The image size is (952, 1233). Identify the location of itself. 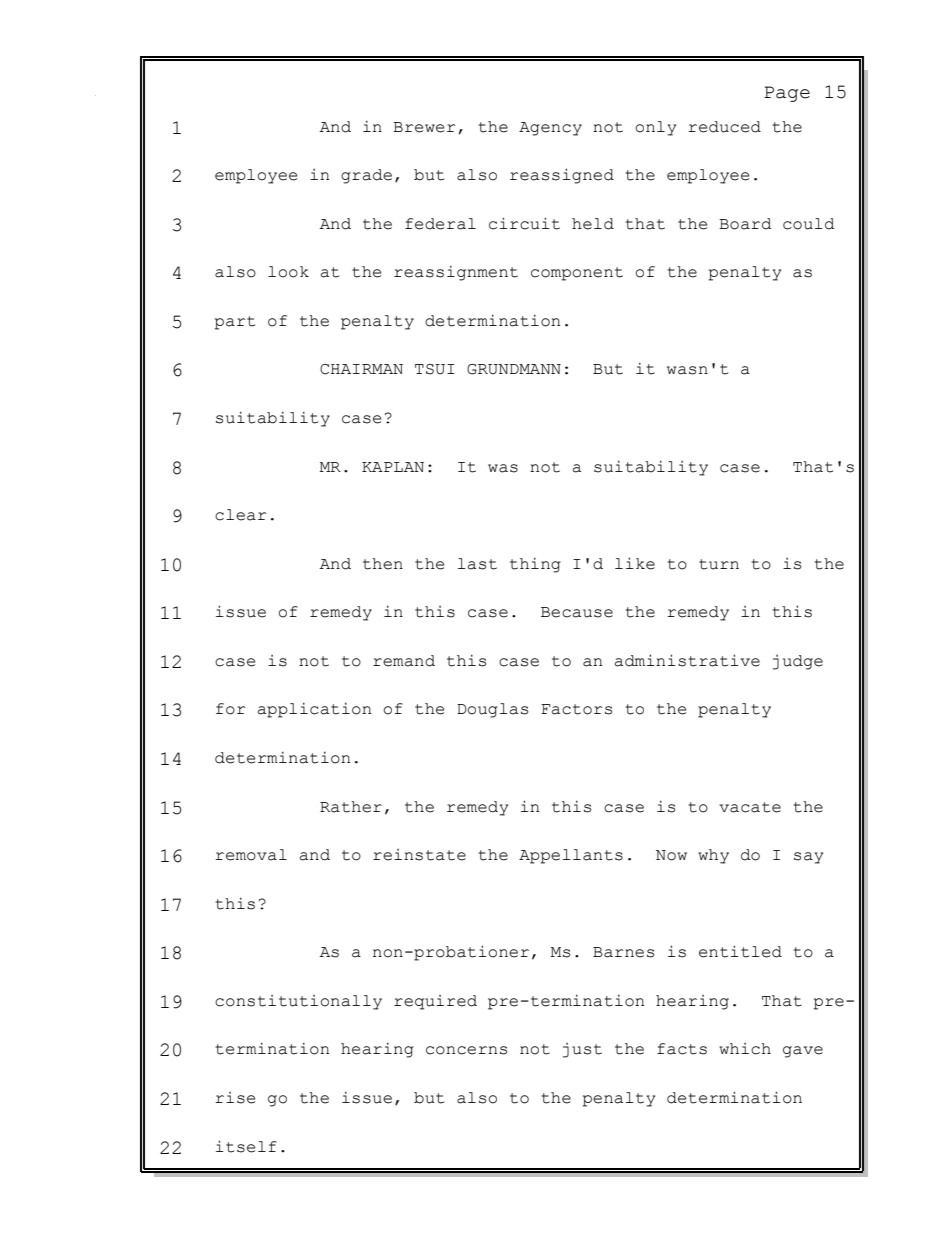
(246, 1146).
